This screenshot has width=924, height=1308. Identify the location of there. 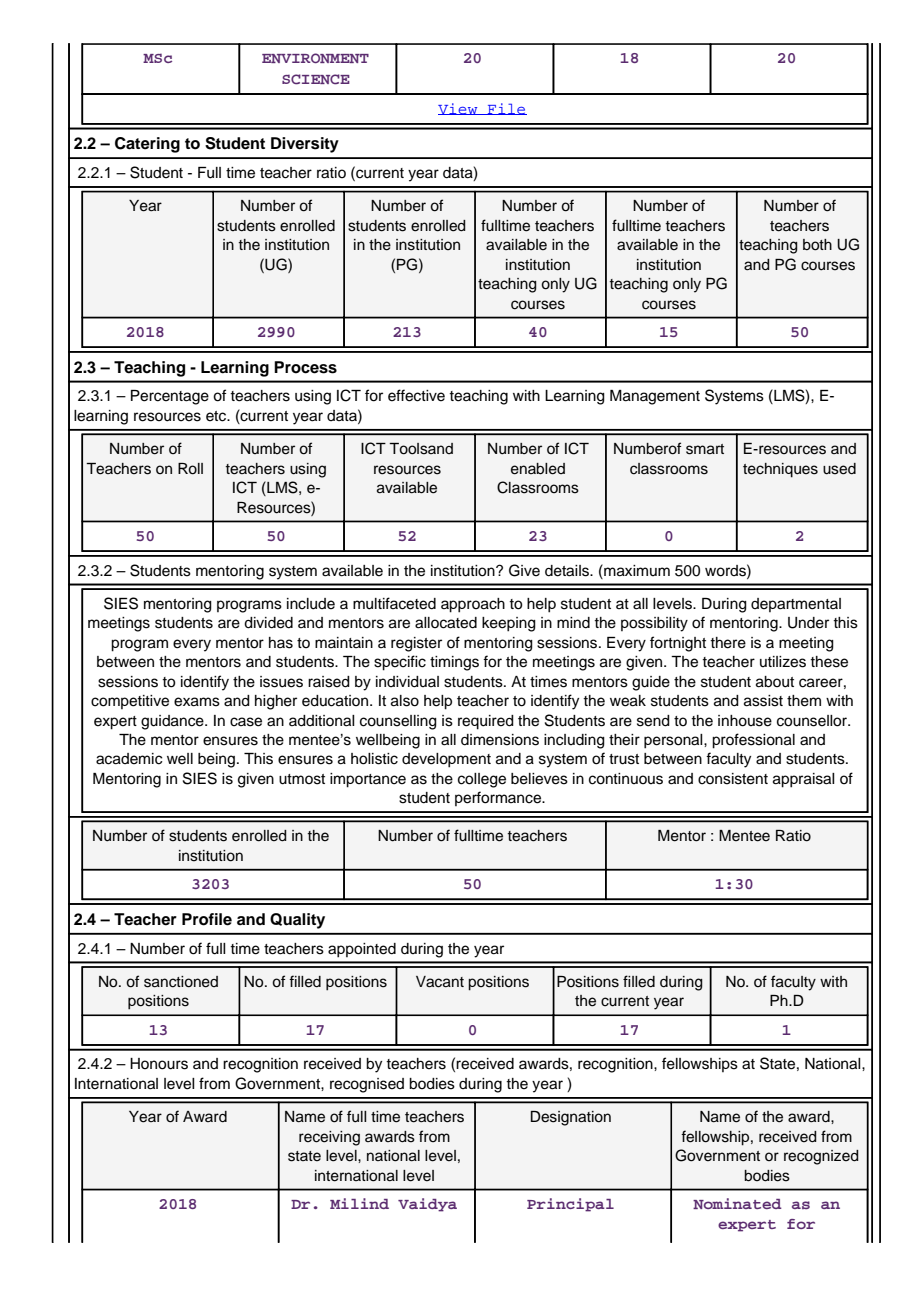
(728, 643).
